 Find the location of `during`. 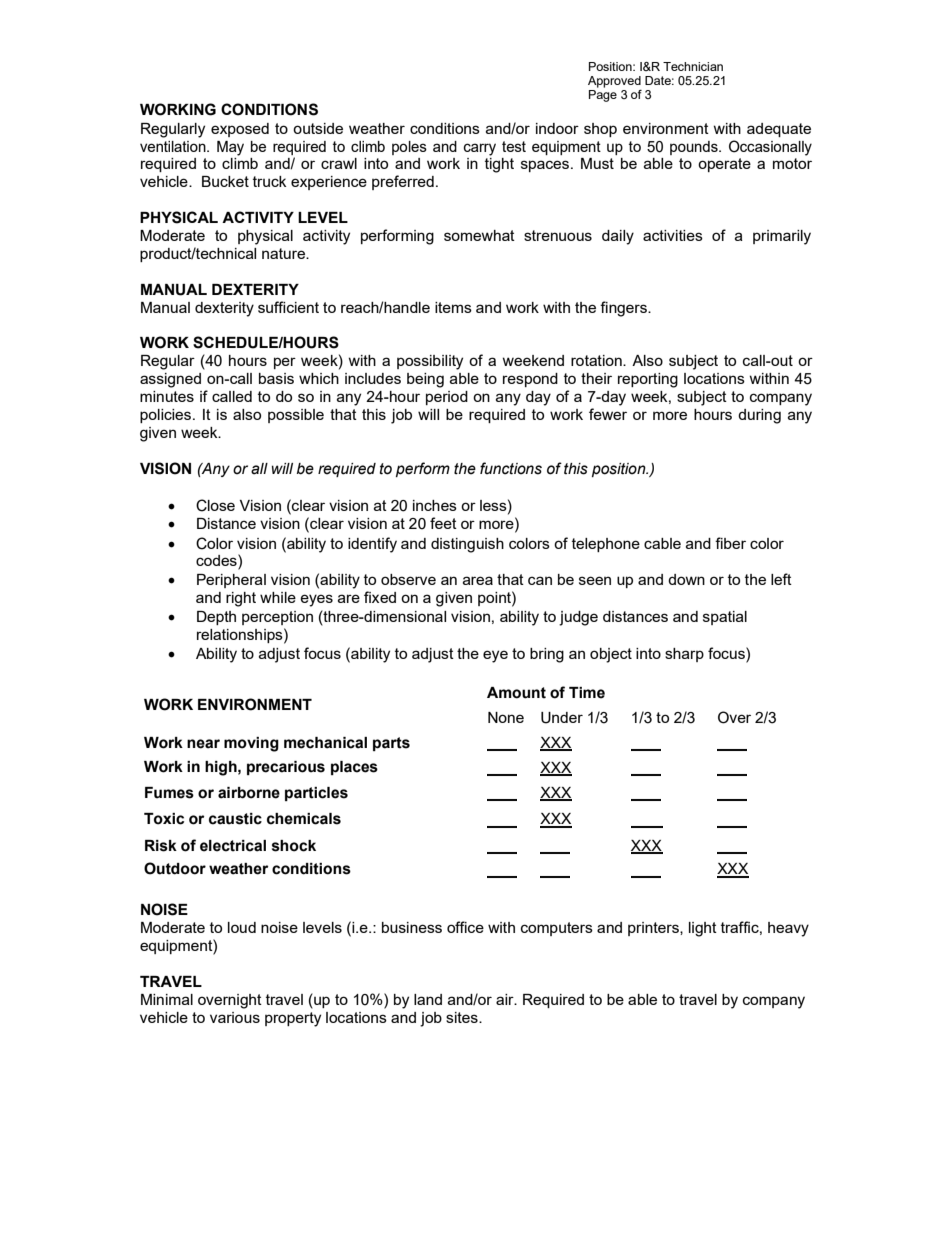

during is located at coordinates (759, 416).
